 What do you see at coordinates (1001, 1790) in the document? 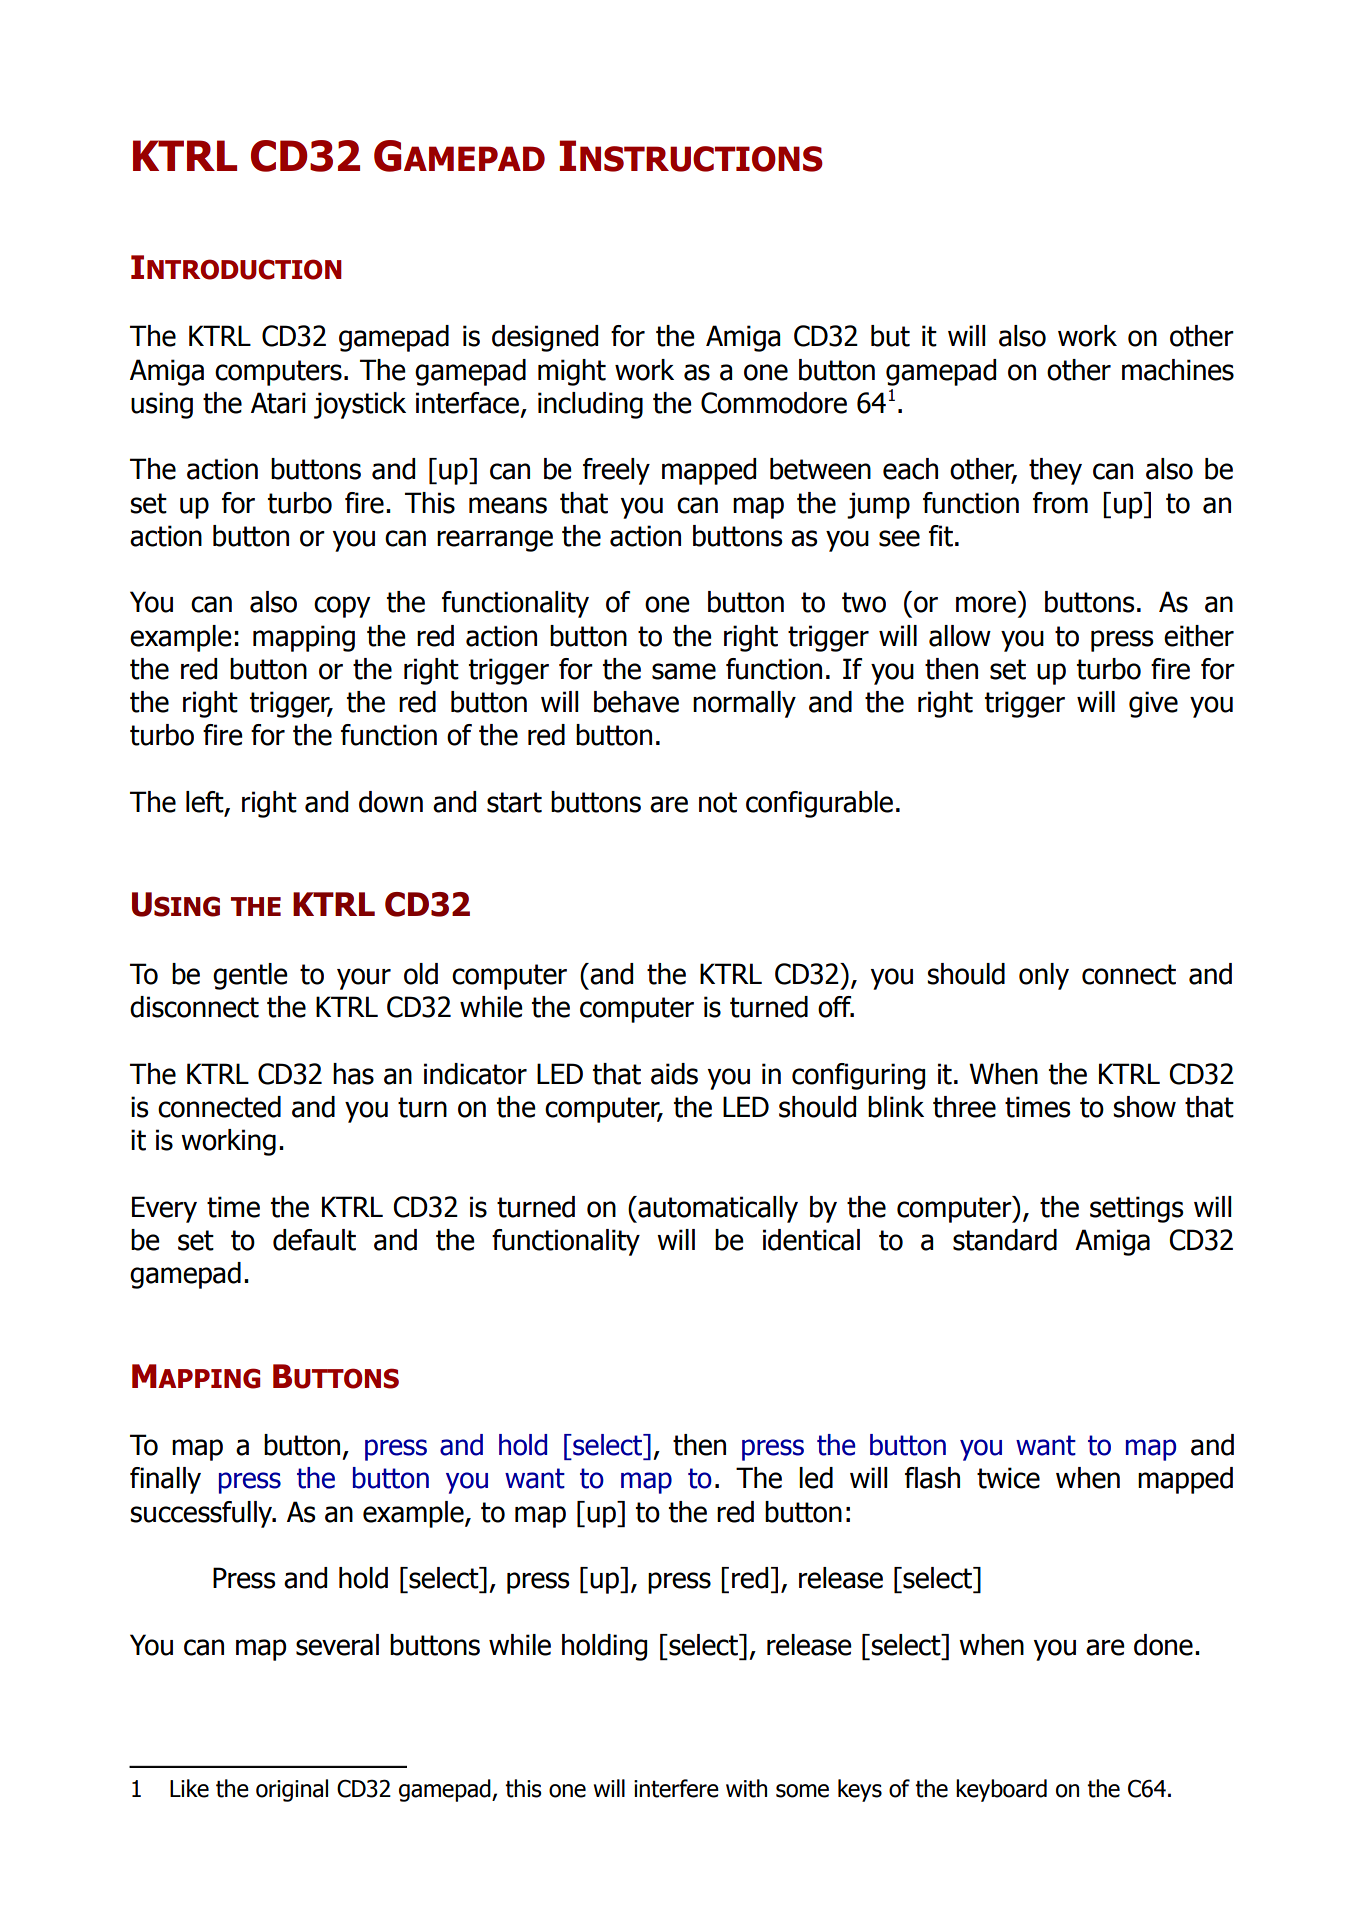
I see `keyboard` at bounding box center [1001, 1790].
